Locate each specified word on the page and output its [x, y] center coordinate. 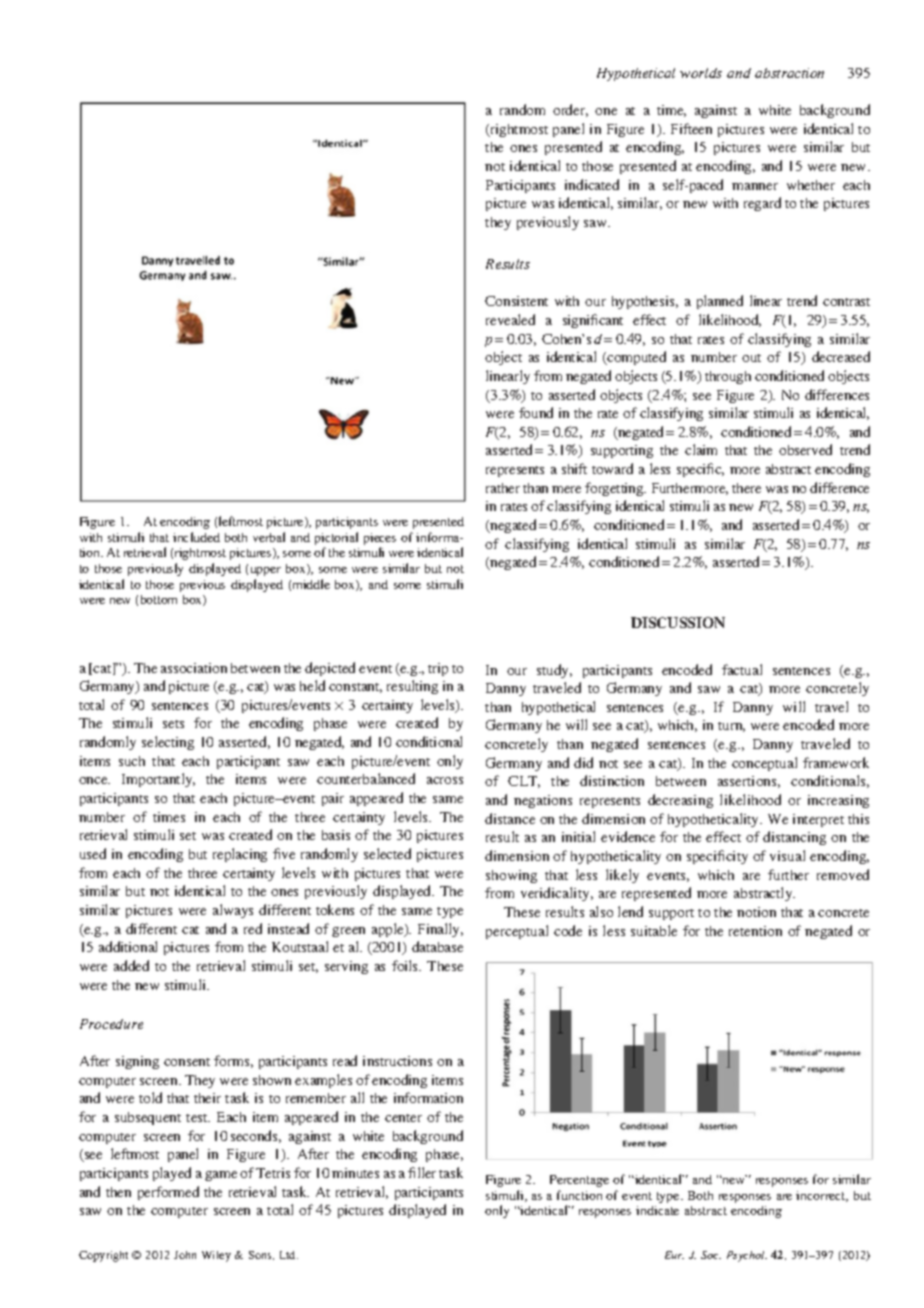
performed [168, 1193]
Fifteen [691, 128]
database [437, 946]
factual [742, 669]
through [728, 377]
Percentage [579, 1181]
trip [438, 669]
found [536, 412]
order [570, 110]
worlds [701, 73]
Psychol [747, 1256]
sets [173, 724]
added [131, 965]
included [196, 537]
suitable [654, 930]
